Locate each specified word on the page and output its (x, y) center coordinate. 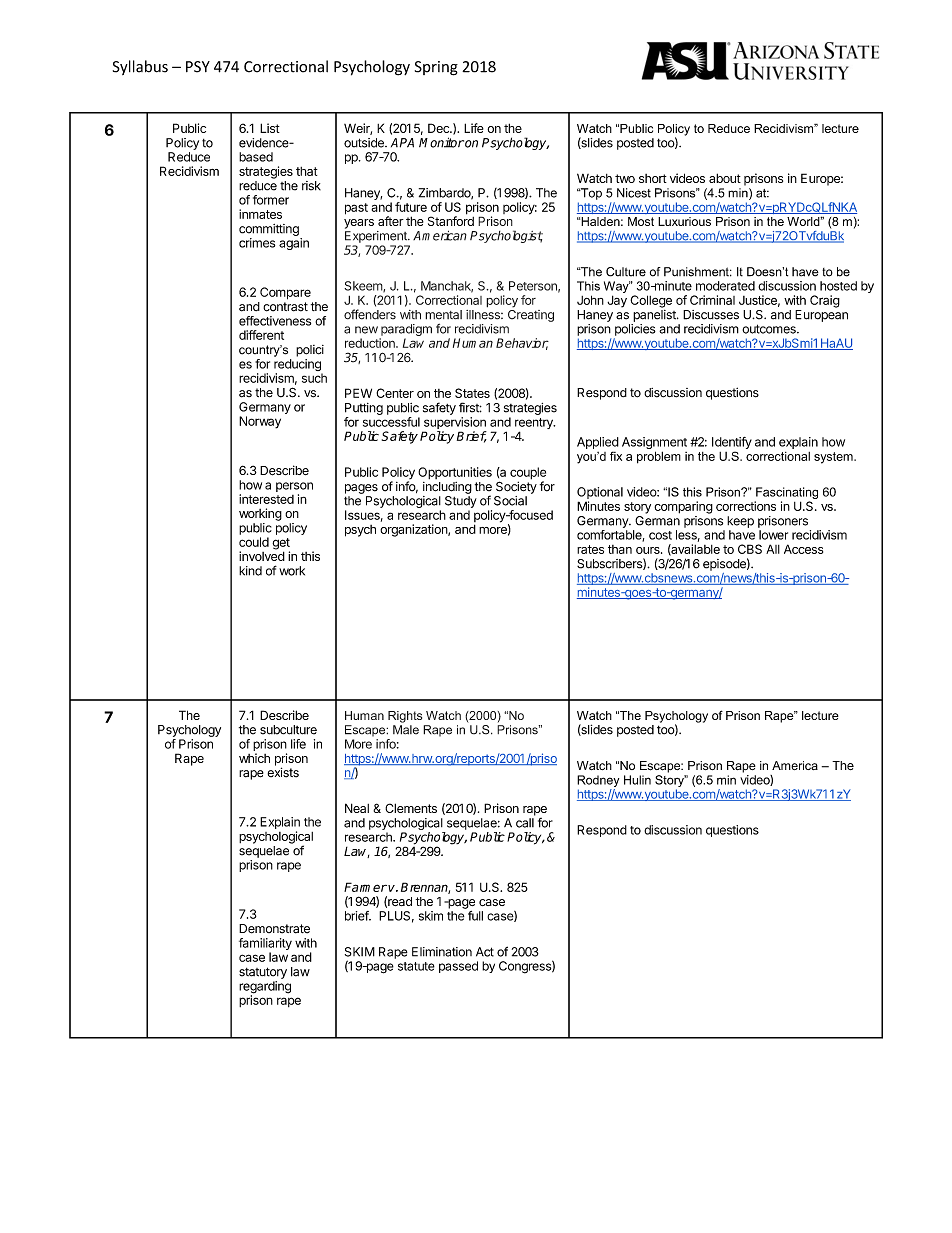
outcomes (770, 329)
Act (485, 952)
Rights (405, 717)
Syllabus (140, 67)
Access (803, 549)
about (725, 178)
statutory (263, 973)
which (254, 758)
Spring (436, 68)
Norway (260, 422)
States (472, 393)
